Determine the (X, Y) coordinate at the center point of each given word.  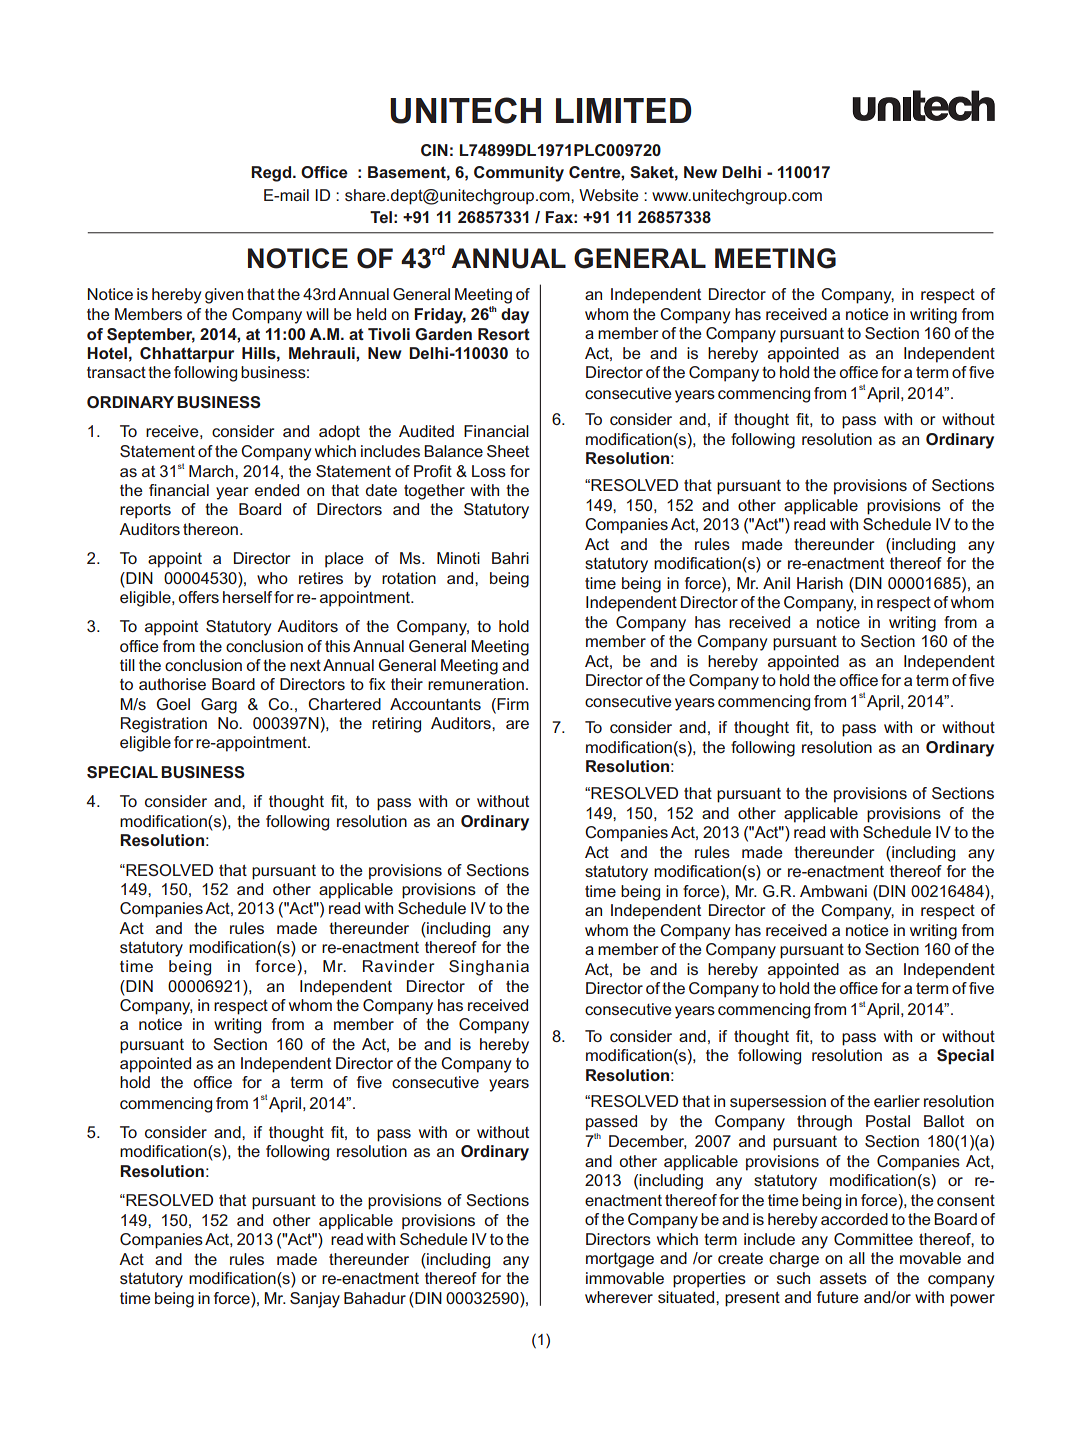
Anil (776, 583)
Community (519, 174)
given (224, 296)
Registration (164, 725)
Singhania (489, 968)
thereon (210, 529)
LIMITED (624, 110)
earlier (897, 1101)
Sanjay (315, 1300)
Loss (489, 471)
